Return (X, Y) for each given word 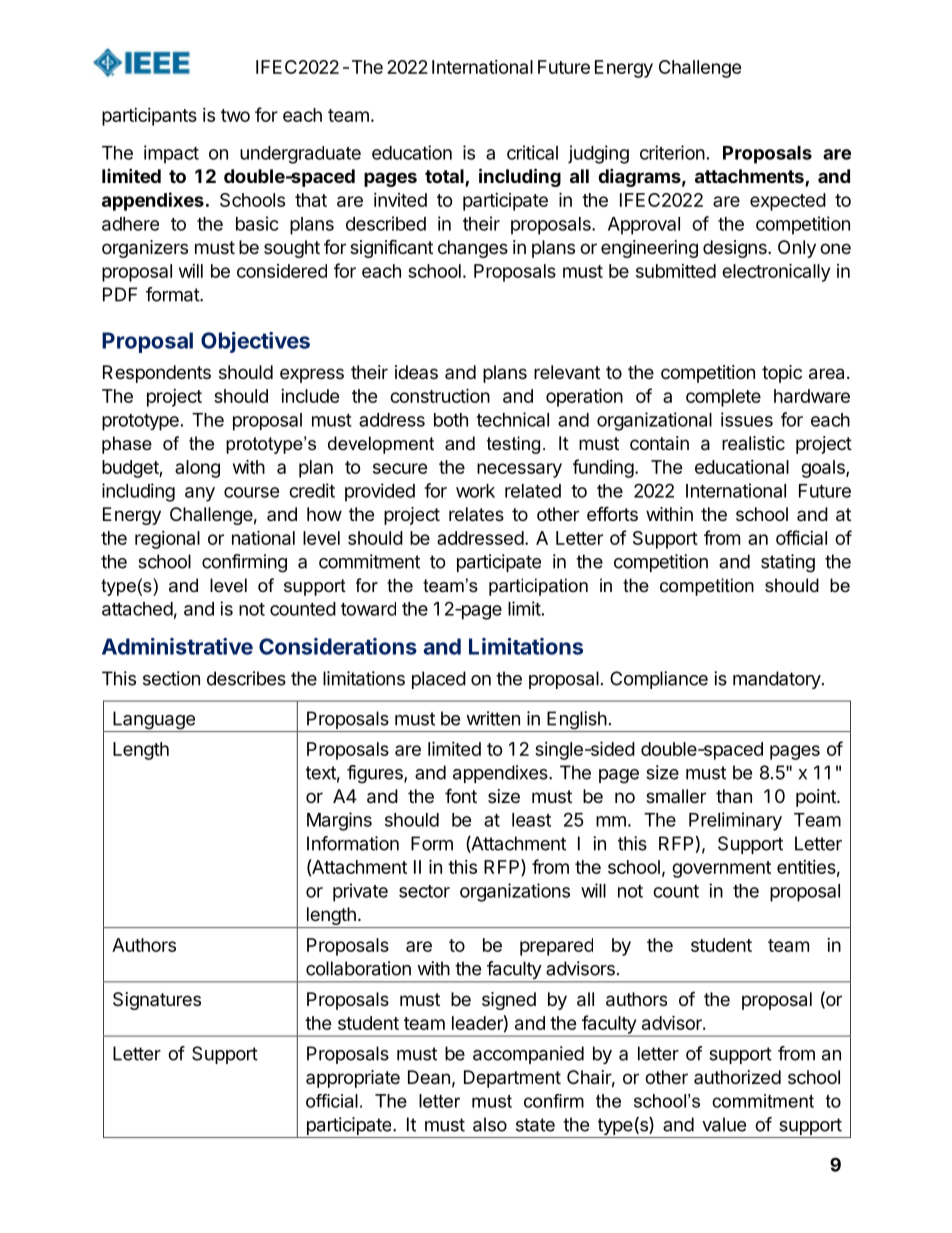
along (197, 469)
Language (154, 721)
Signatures (157, 1001)
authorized (737, 1077)
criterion (672, 152)
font (461, 795)
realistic (753, 443)
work (475, 491)
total (445, 177)
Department (512, 1079)
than (734, 796)
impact (171, 154)
